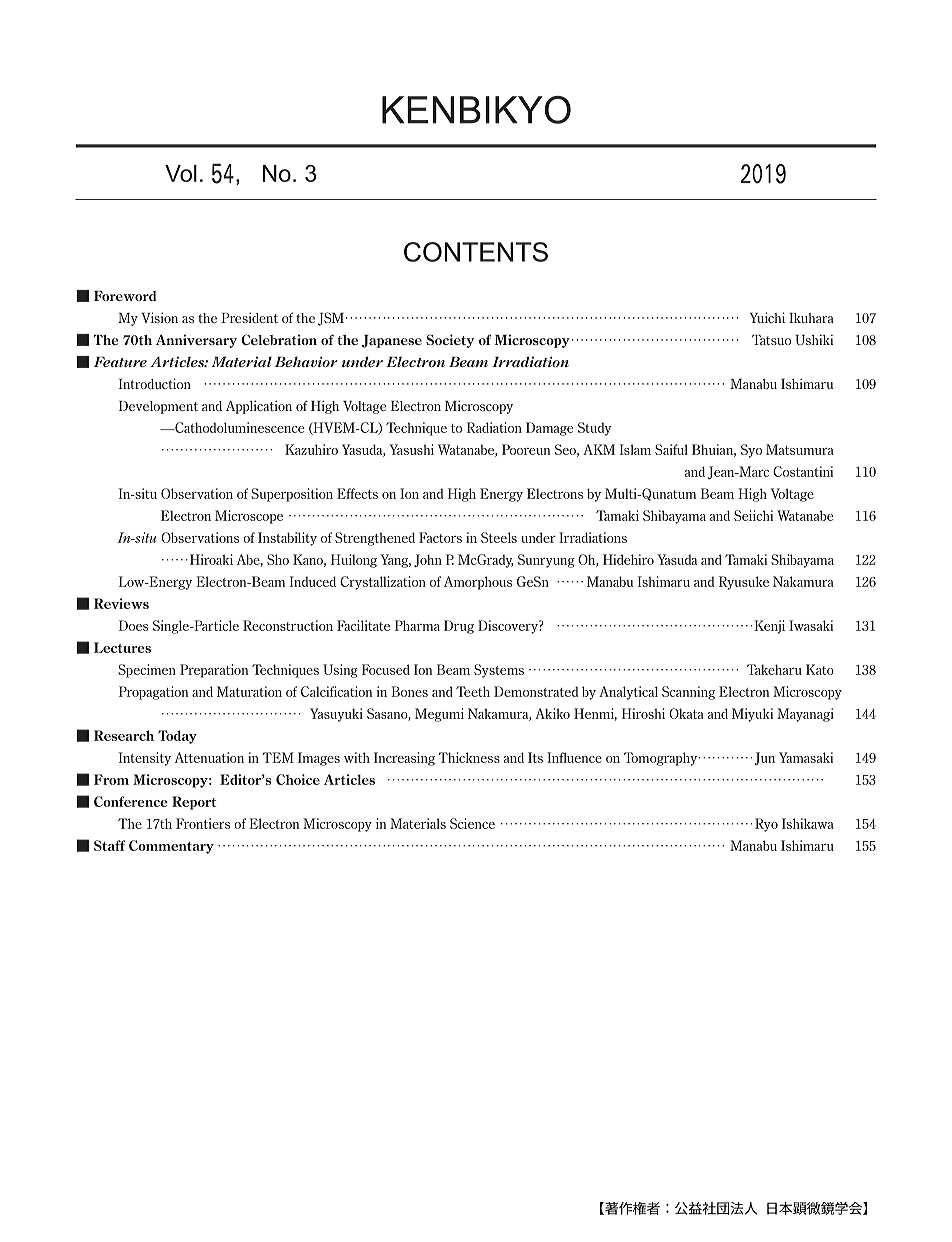 The width and height of the document is (952, 1242). I want to click on Drug, so click(459, 627).
